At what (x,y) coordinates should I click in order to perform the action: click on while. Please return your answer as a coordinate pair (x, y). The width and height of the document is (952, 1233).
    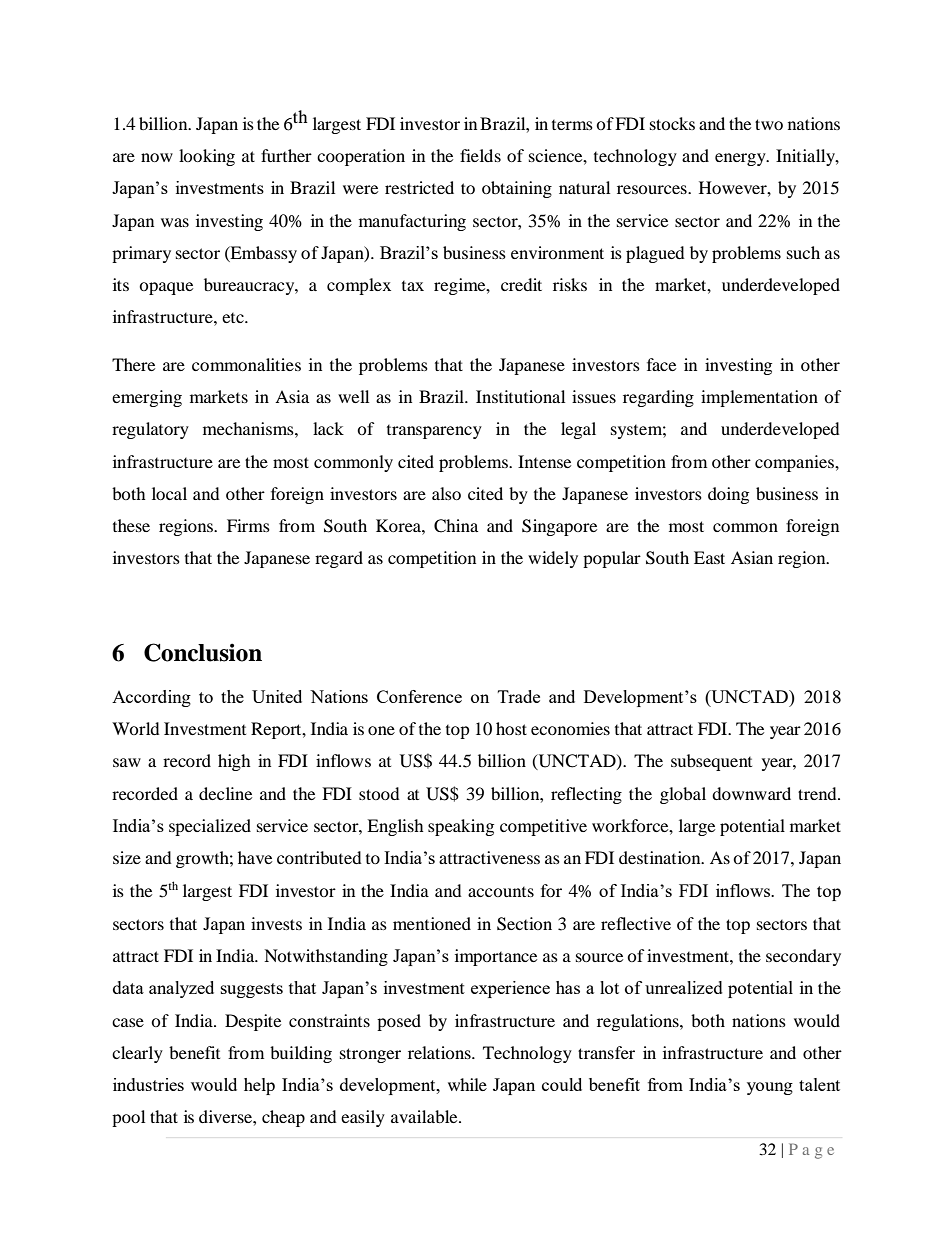
    Looking at the image, I should click on (467, 1084).
